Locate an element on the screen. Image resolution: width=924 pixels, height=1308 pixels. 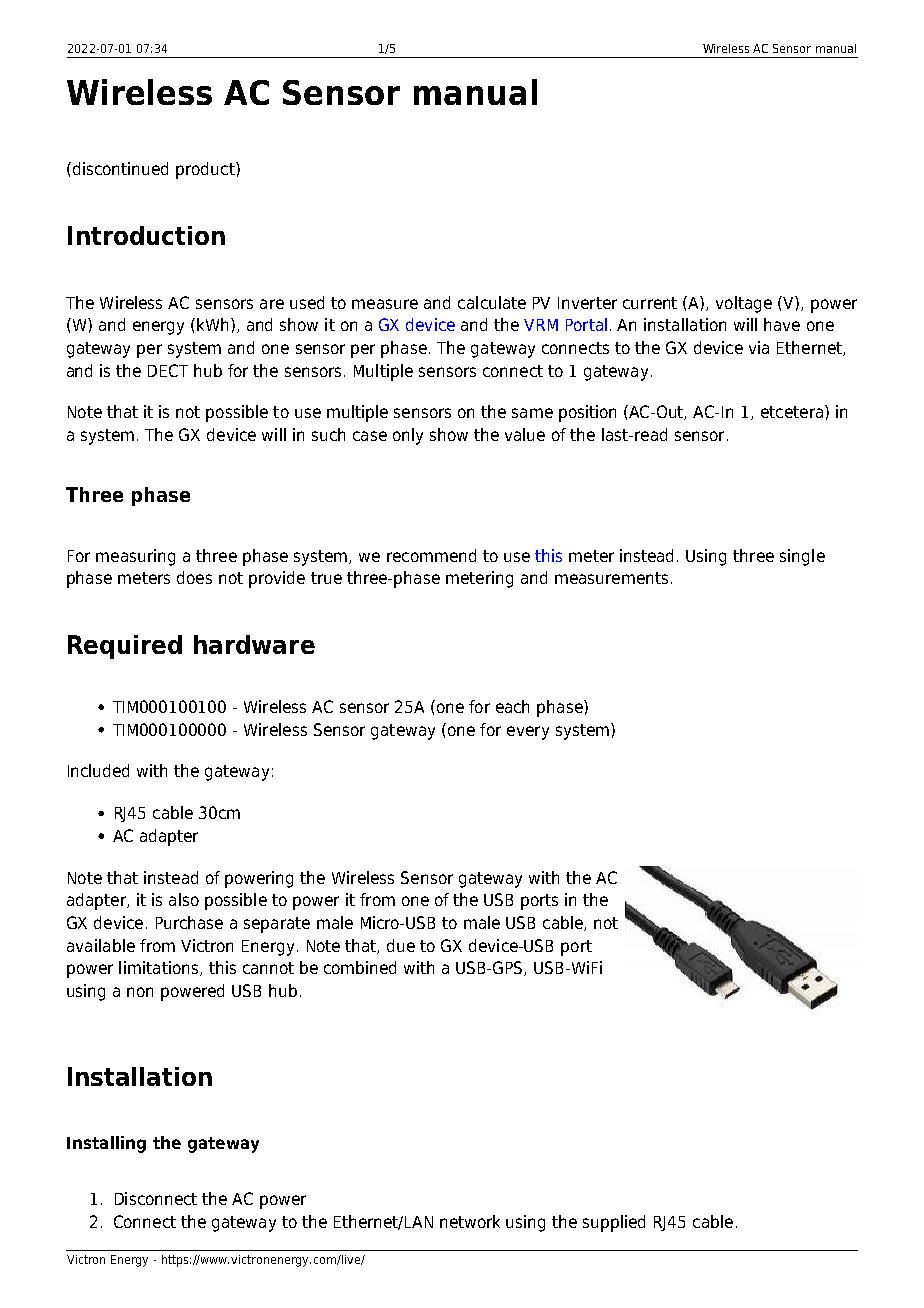
each is located at coordinates (512, 706).
